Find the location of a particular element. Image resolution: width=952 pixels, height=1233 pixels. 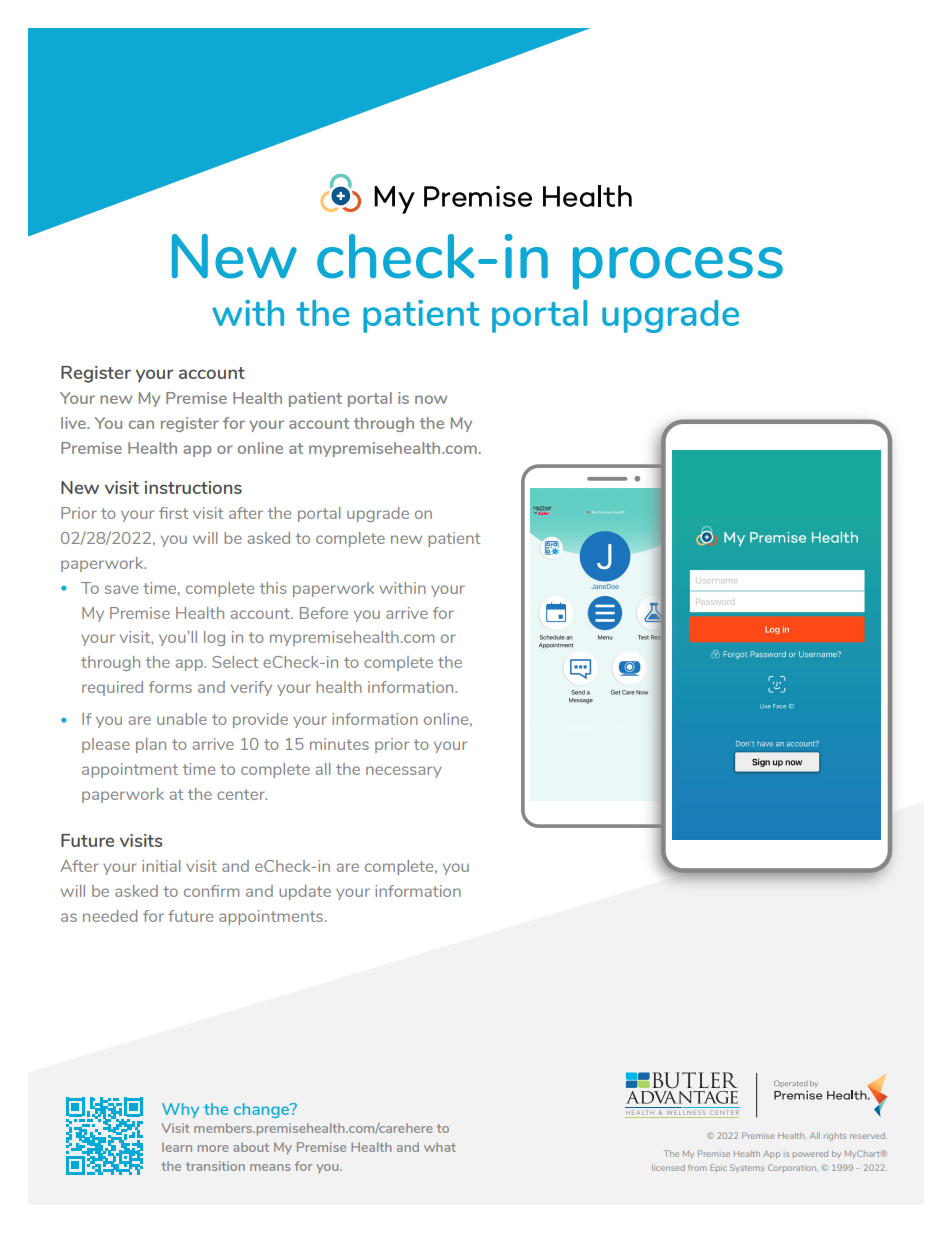

now is located at coordinates (431, 399).
